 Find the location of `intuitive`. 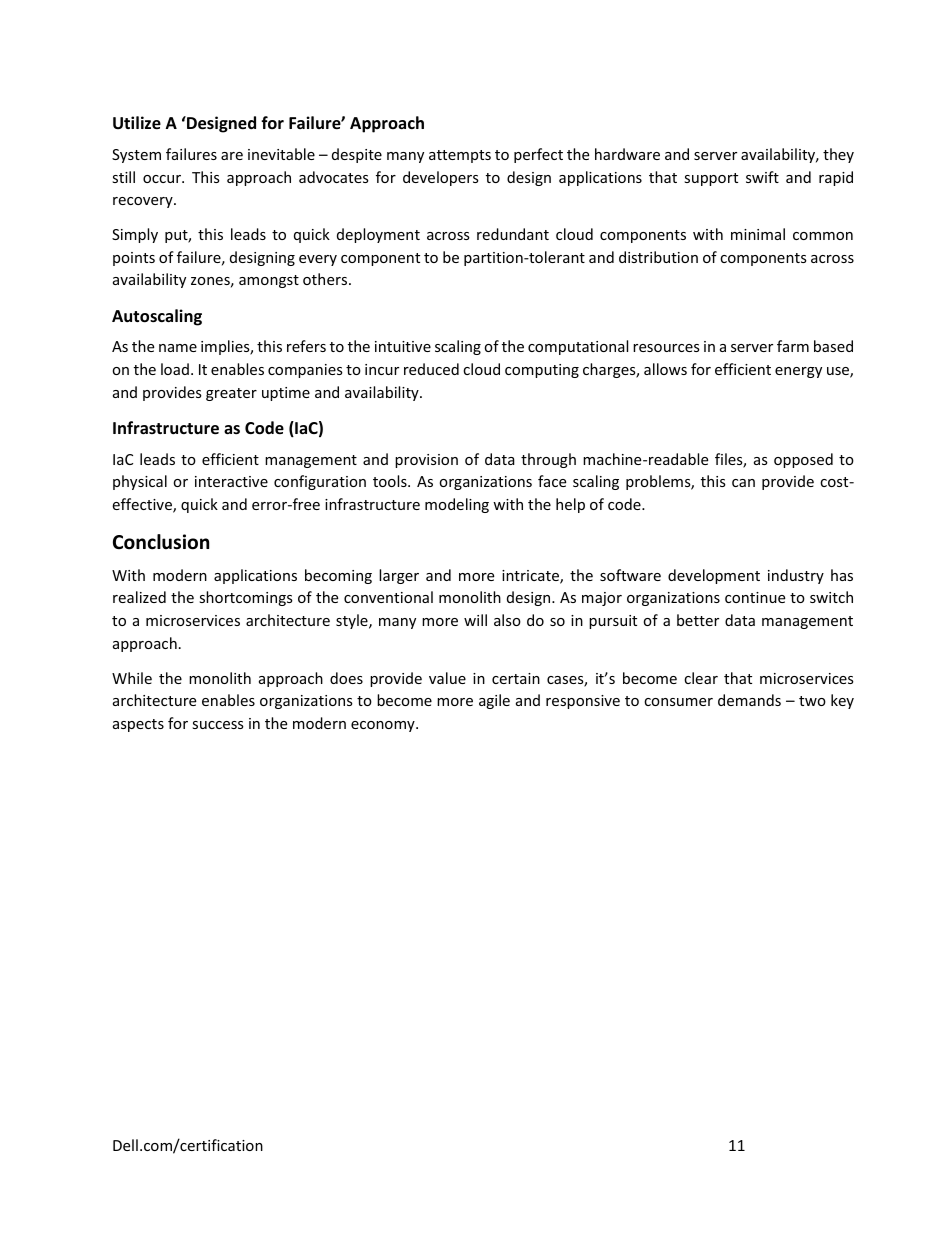

intuitive is located at coordinates (403, 346).
